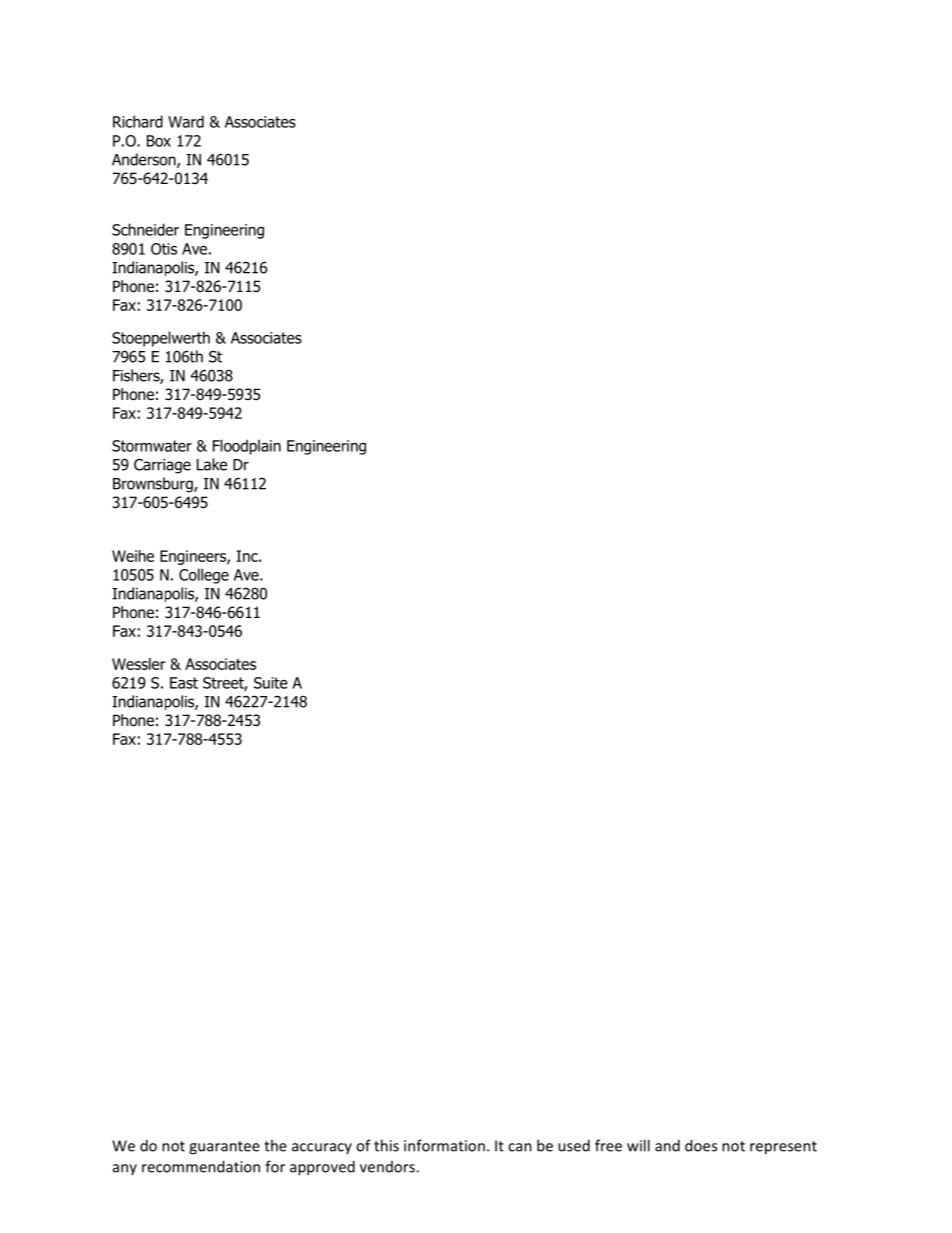 The image size is (952, 1233). I want to click on Carriage, so click(162, 466).
